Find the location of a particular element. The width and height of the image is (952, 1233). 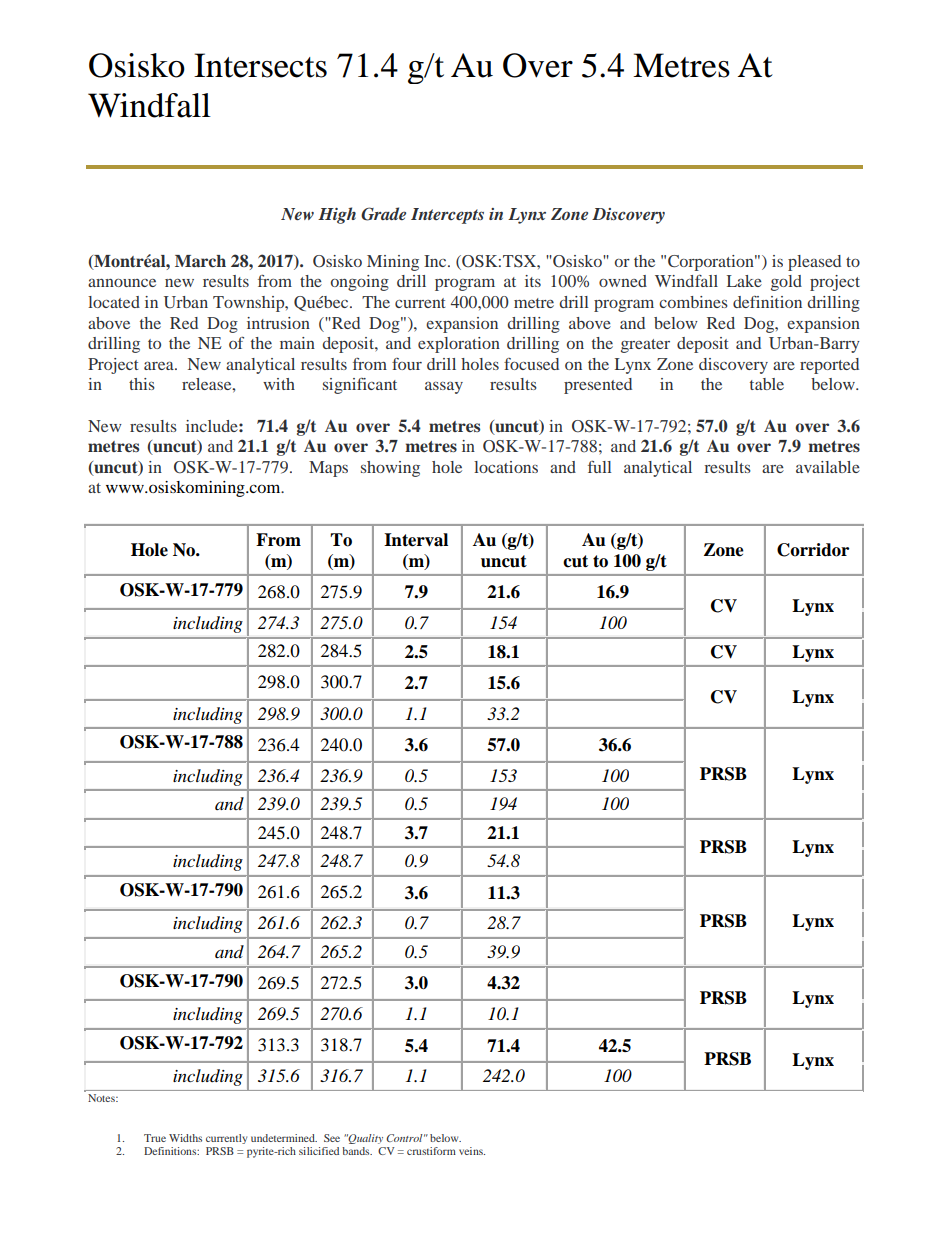

Corridor is located at coordinates (813, 550).
